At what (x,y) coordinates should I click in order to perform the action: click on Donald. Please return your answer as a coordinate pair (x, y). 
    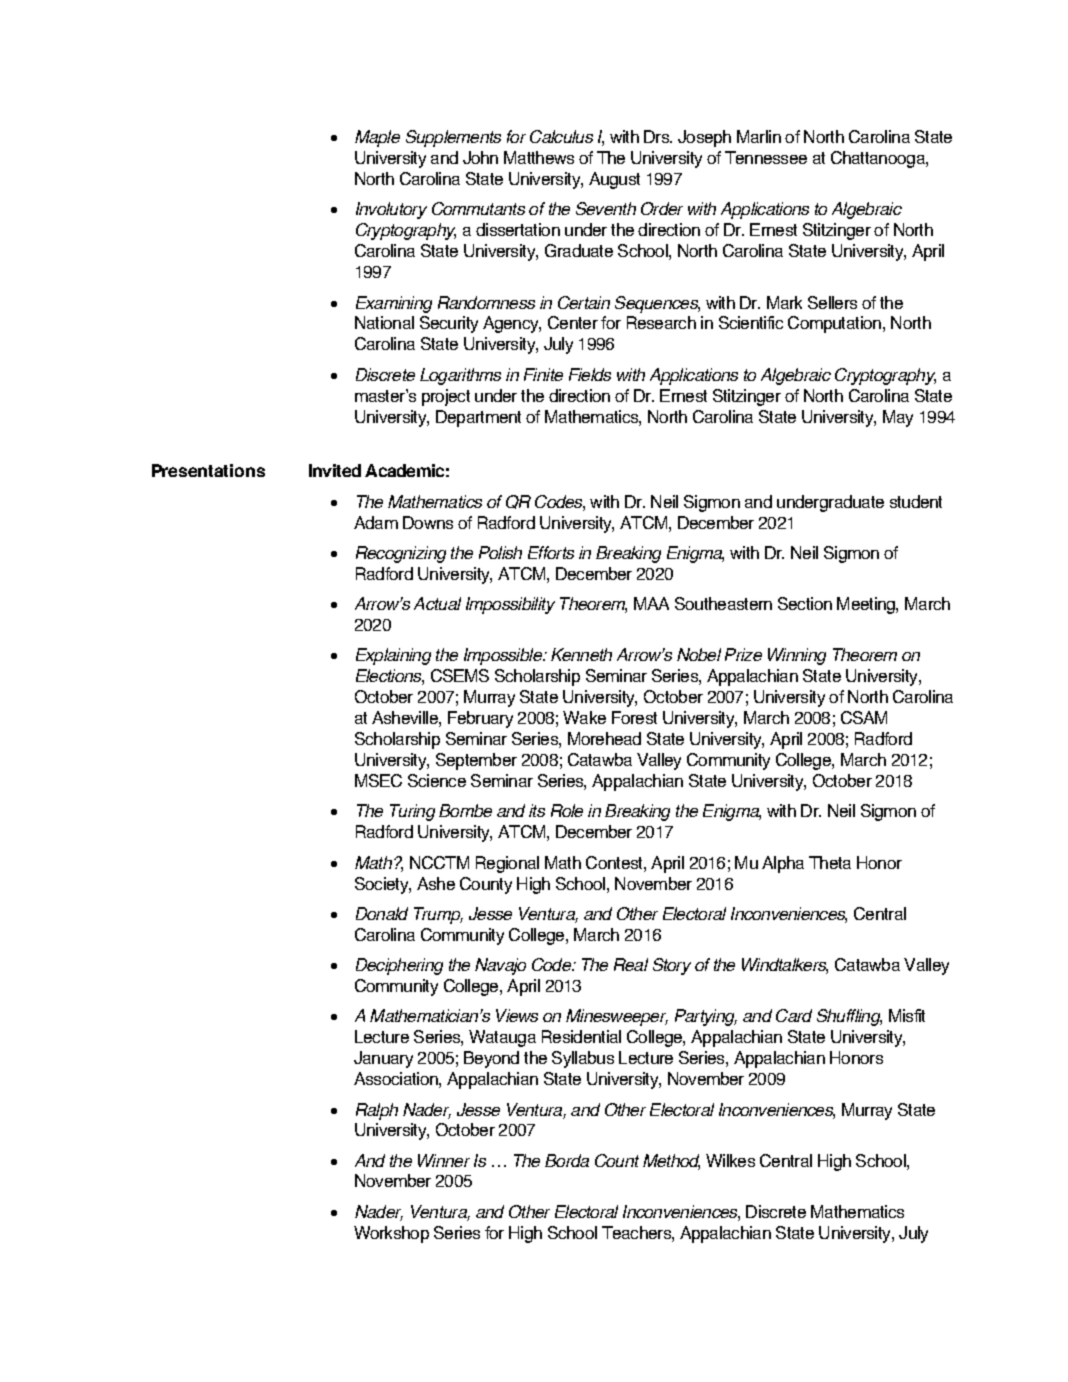
    Looking at the image, I should click on (382, 913).
